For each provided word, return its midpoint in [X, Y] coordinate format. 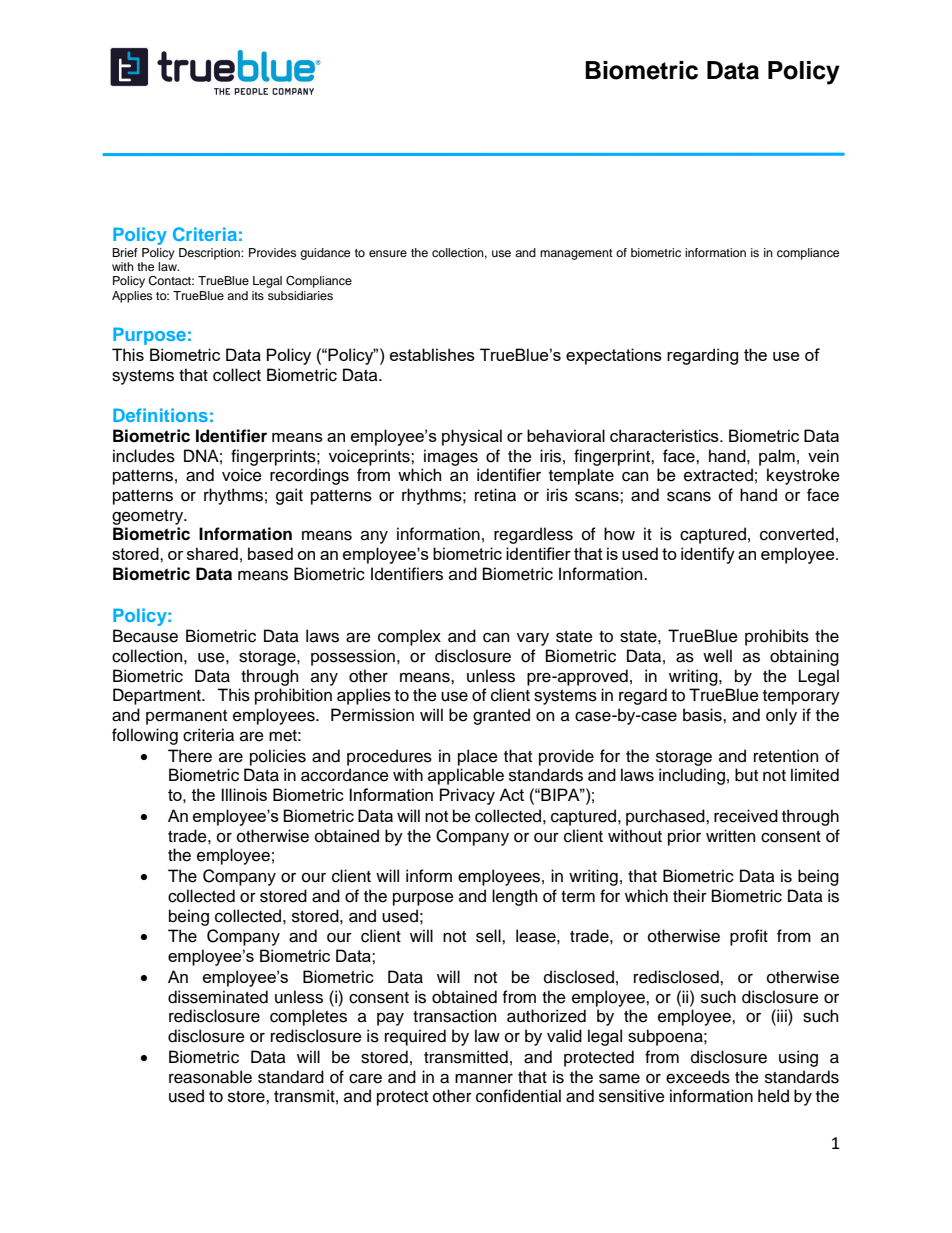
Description [210, 254]
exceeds [698, 1077]
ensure [388, 253]
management [576, 254]
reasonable [210, 1077]
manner [484, 1078]
